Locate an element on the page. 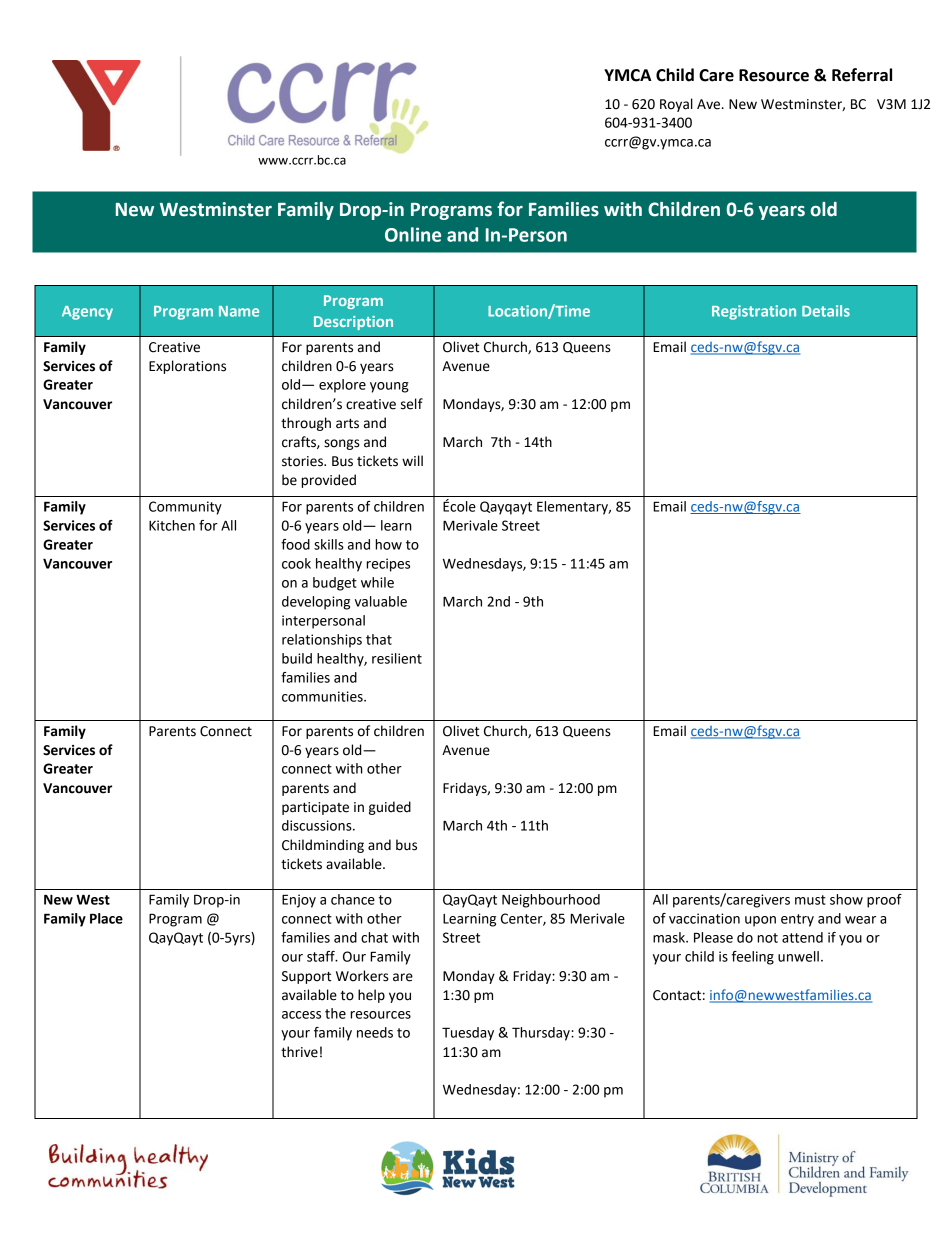 This image has width=952, height=1233. unwell is located at coordinates (798, 956).
